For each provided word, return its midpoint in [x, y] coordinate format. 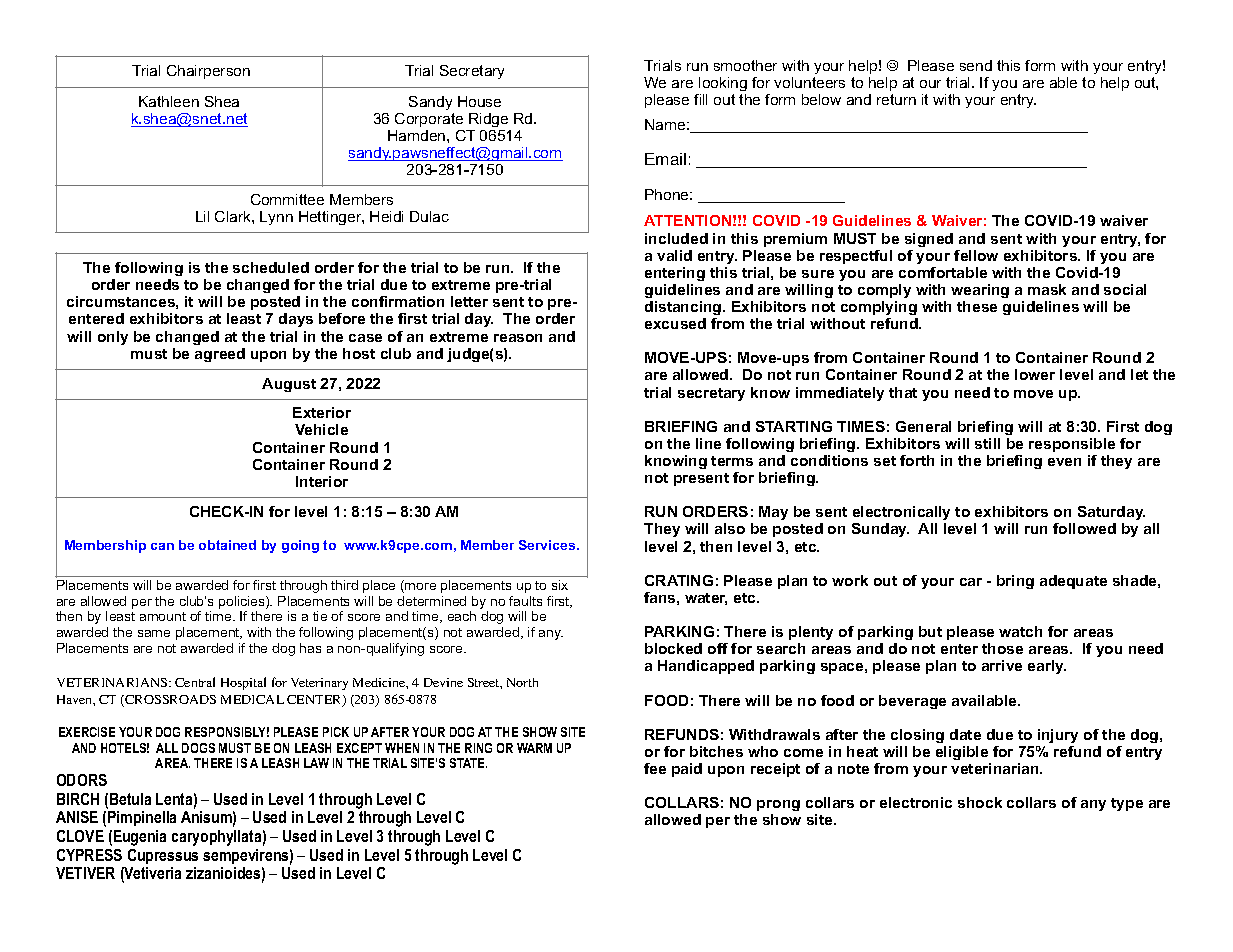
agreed [220, 355]
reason [518, 338]
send [976, 65]
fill [700, 99]
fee [655, 768]
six [560, 585]
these [977, 306]
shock [980, 802]
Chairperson [208, 72]
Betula [130, 799]
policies [243, 604]
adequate [1073, 582]
